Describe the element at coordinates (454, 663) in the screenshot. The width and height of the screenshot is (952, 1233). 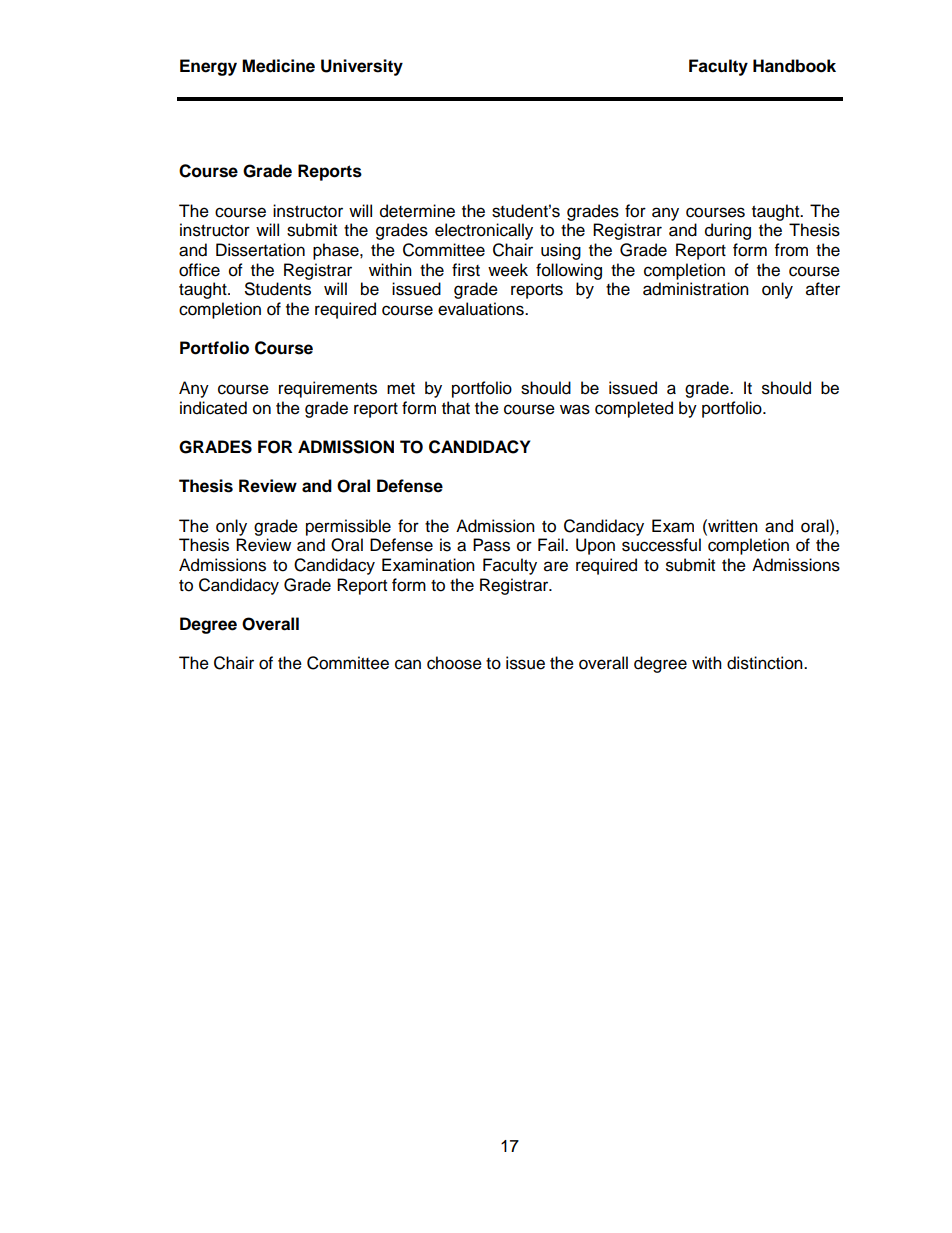
I see `choose` at that location.
